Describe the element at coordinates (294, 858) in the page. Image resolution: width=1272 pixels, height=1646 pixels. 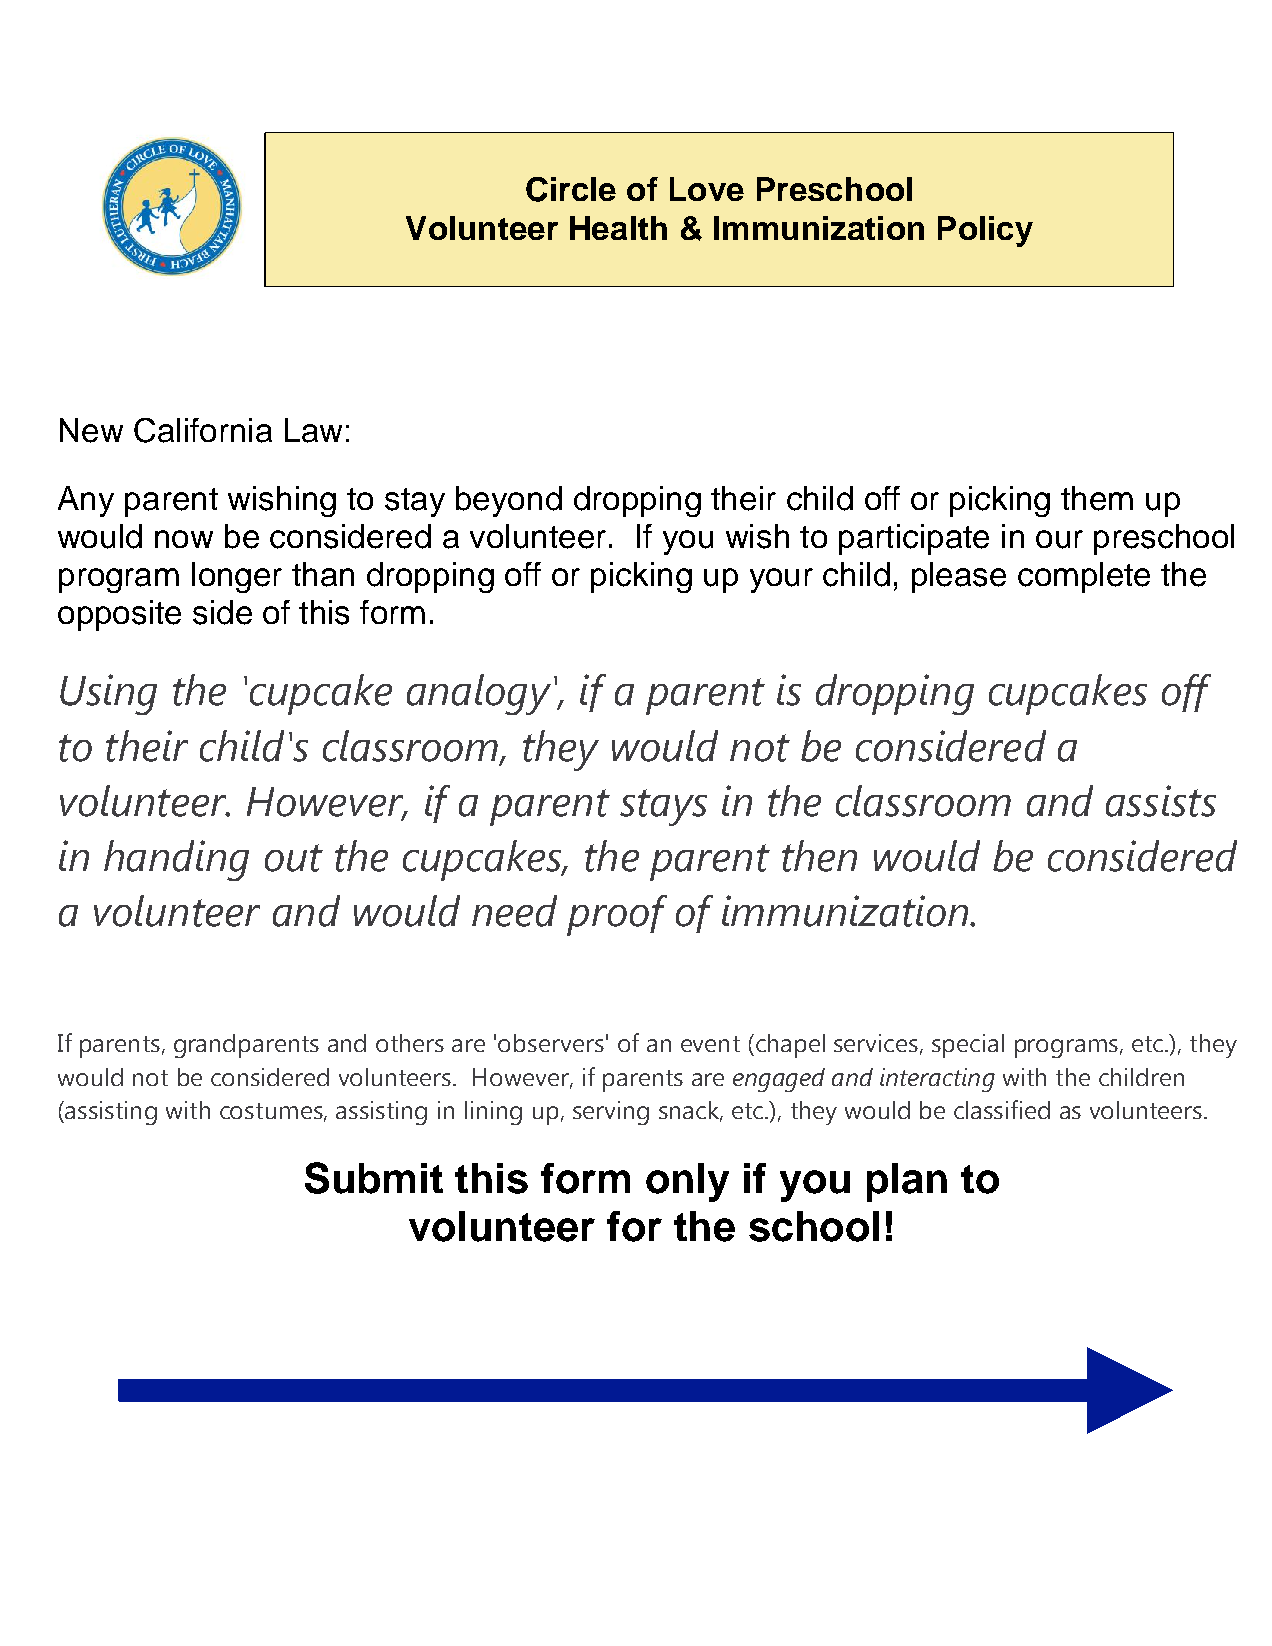
I see `out` at that location.
